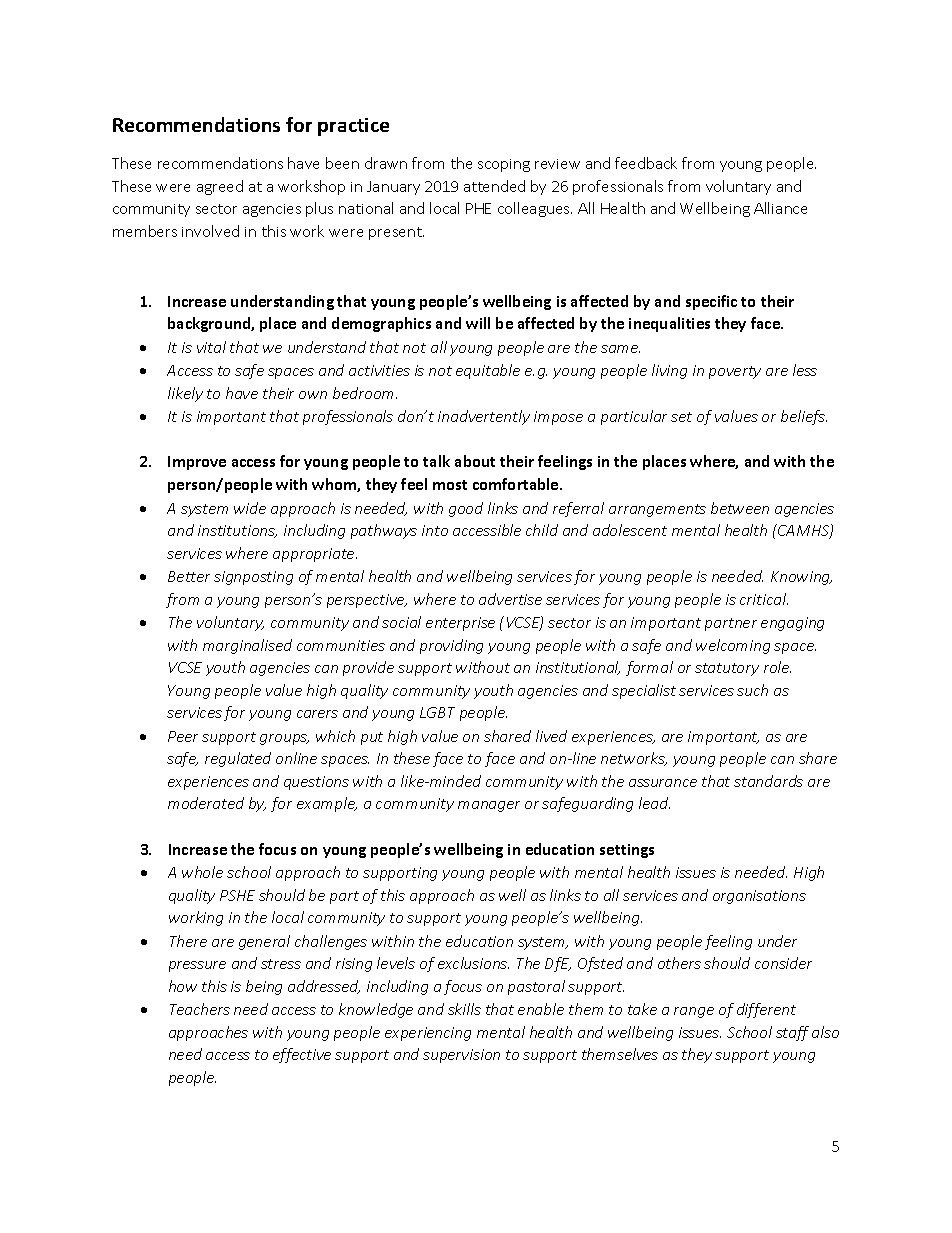  What do you see at coordinates (711, 302) in the page?
I see `specific` at bounding box center [711, 302].
